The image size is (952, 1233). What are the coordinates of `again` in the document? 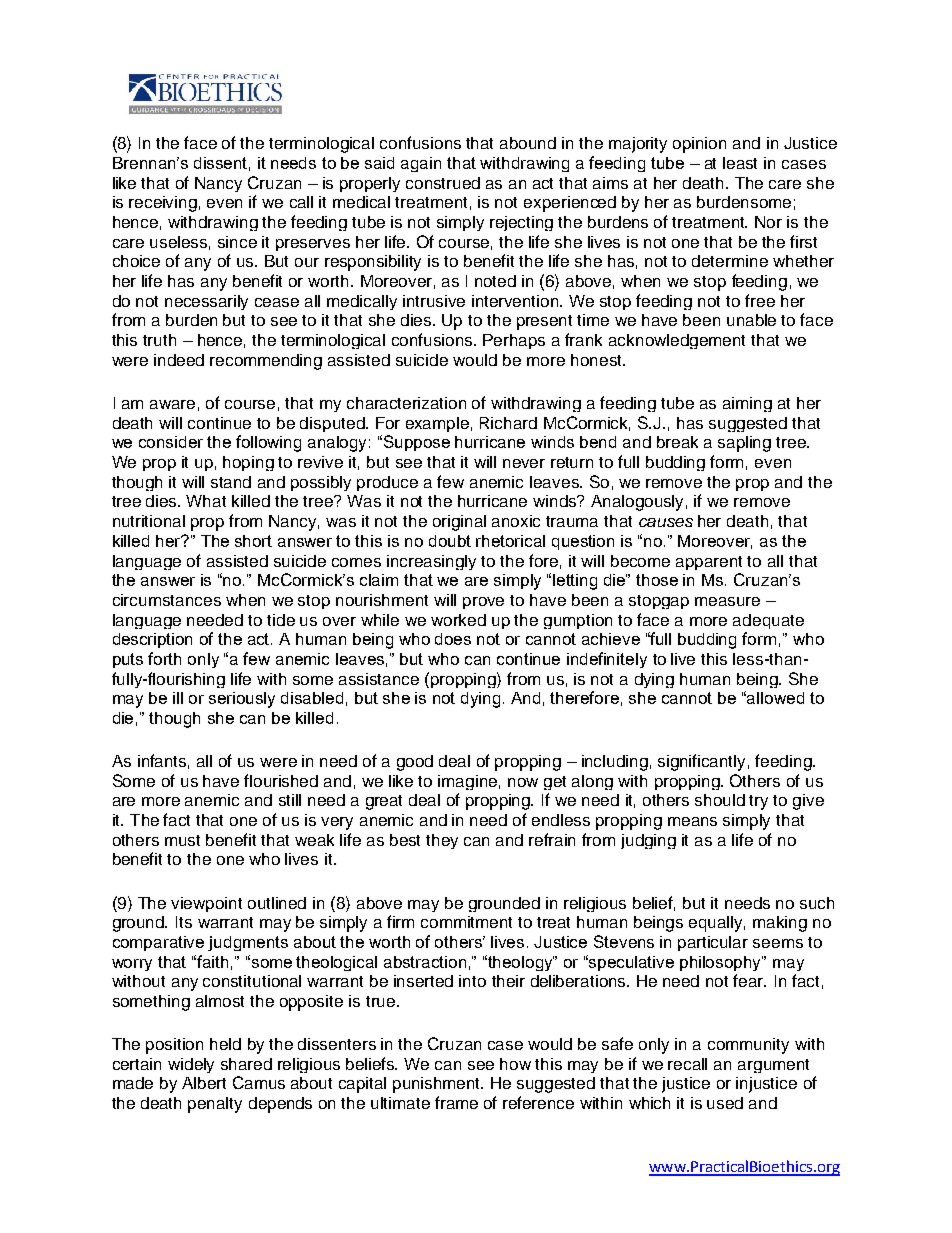 It's located at (421, 164).
